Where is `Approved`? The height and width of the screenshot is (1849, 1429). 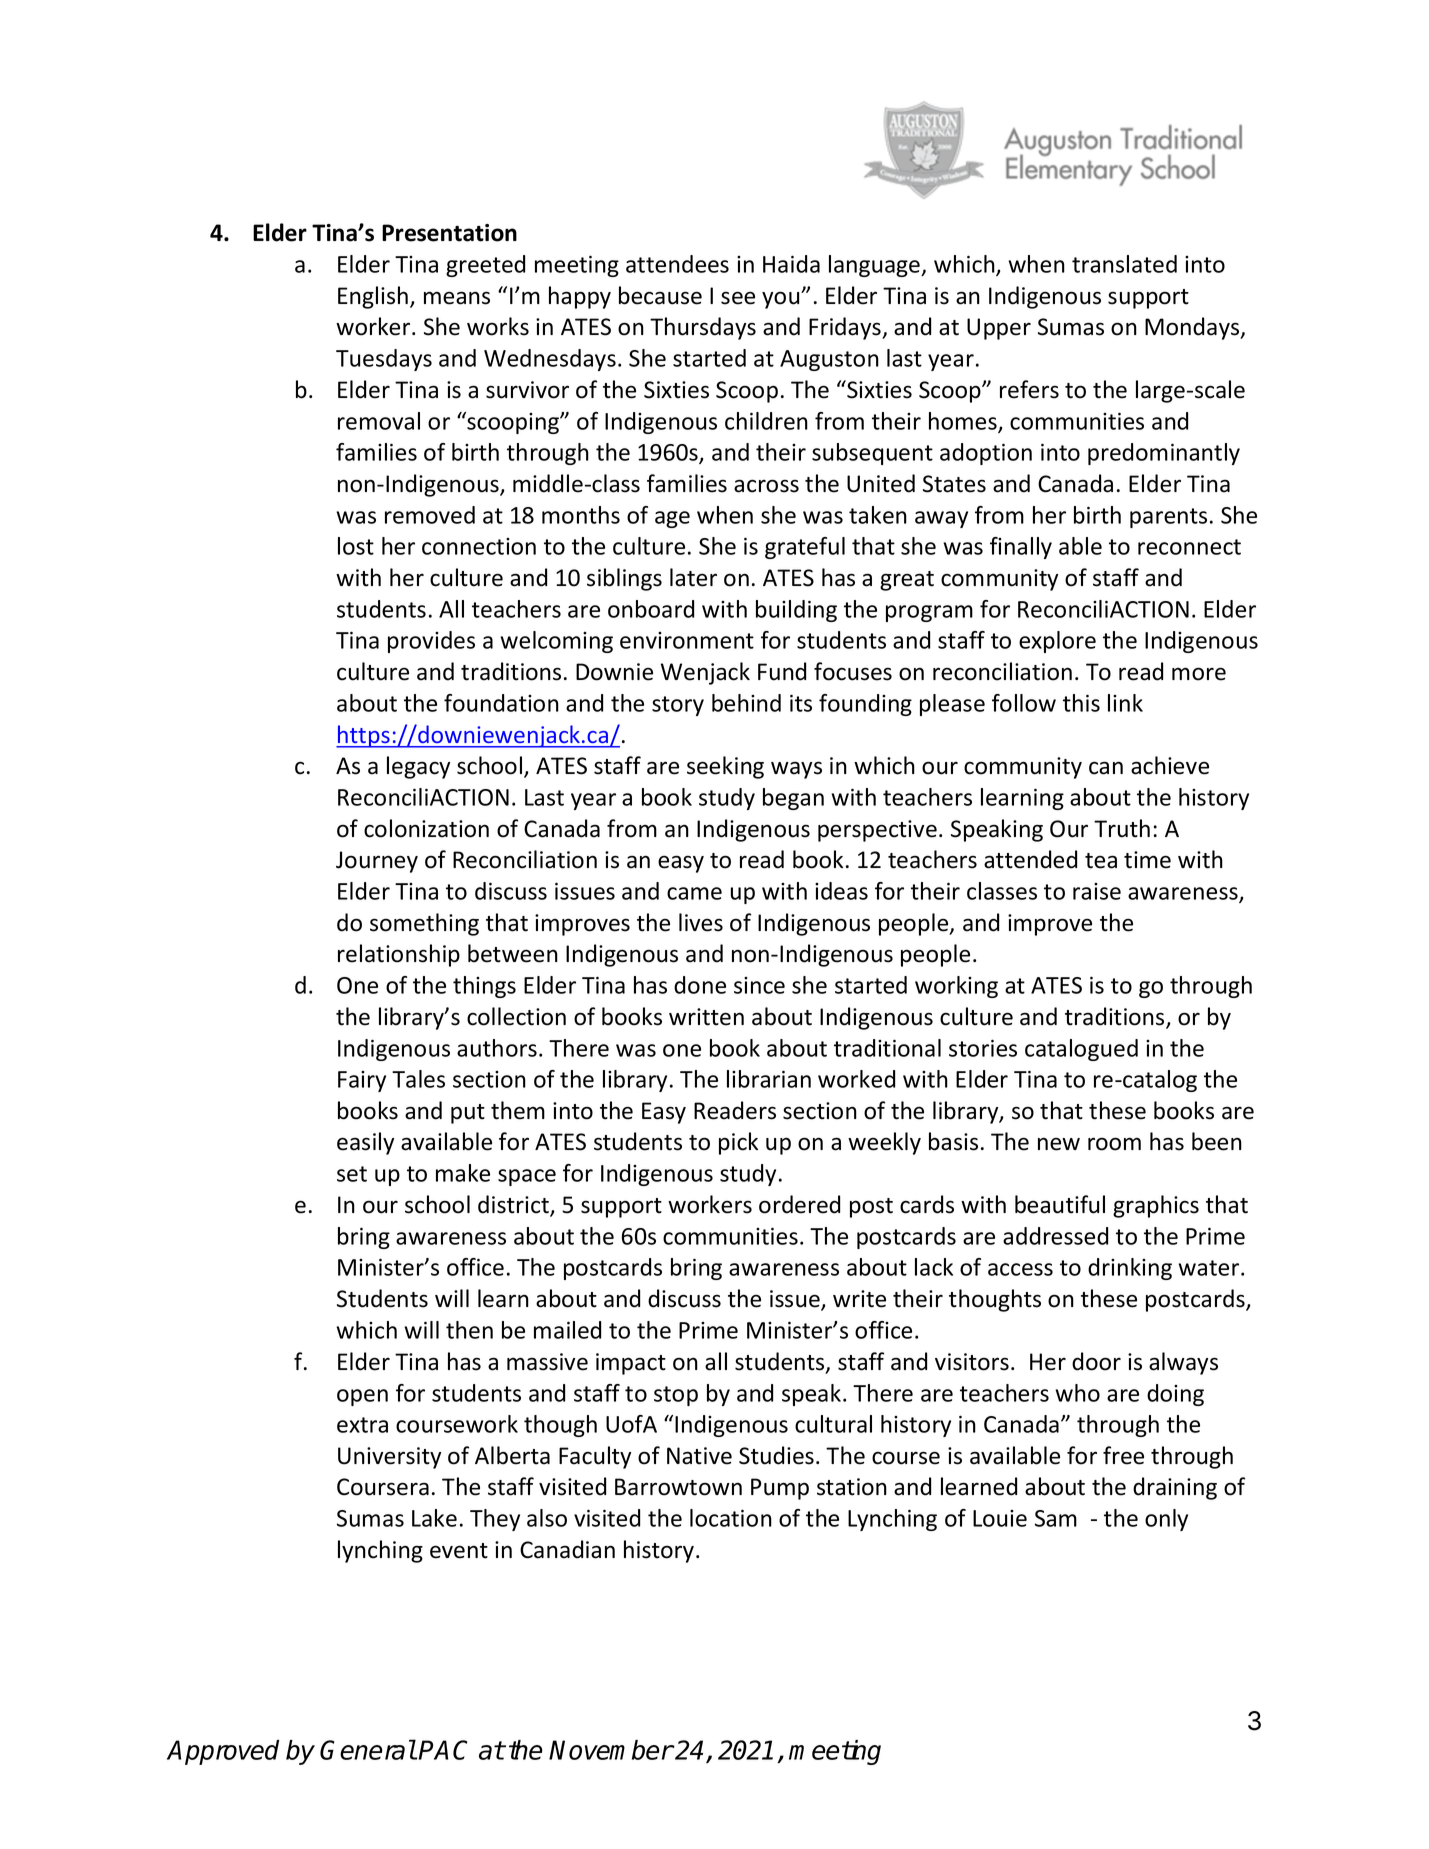 Approved is located at coordinates (223, 1752).
